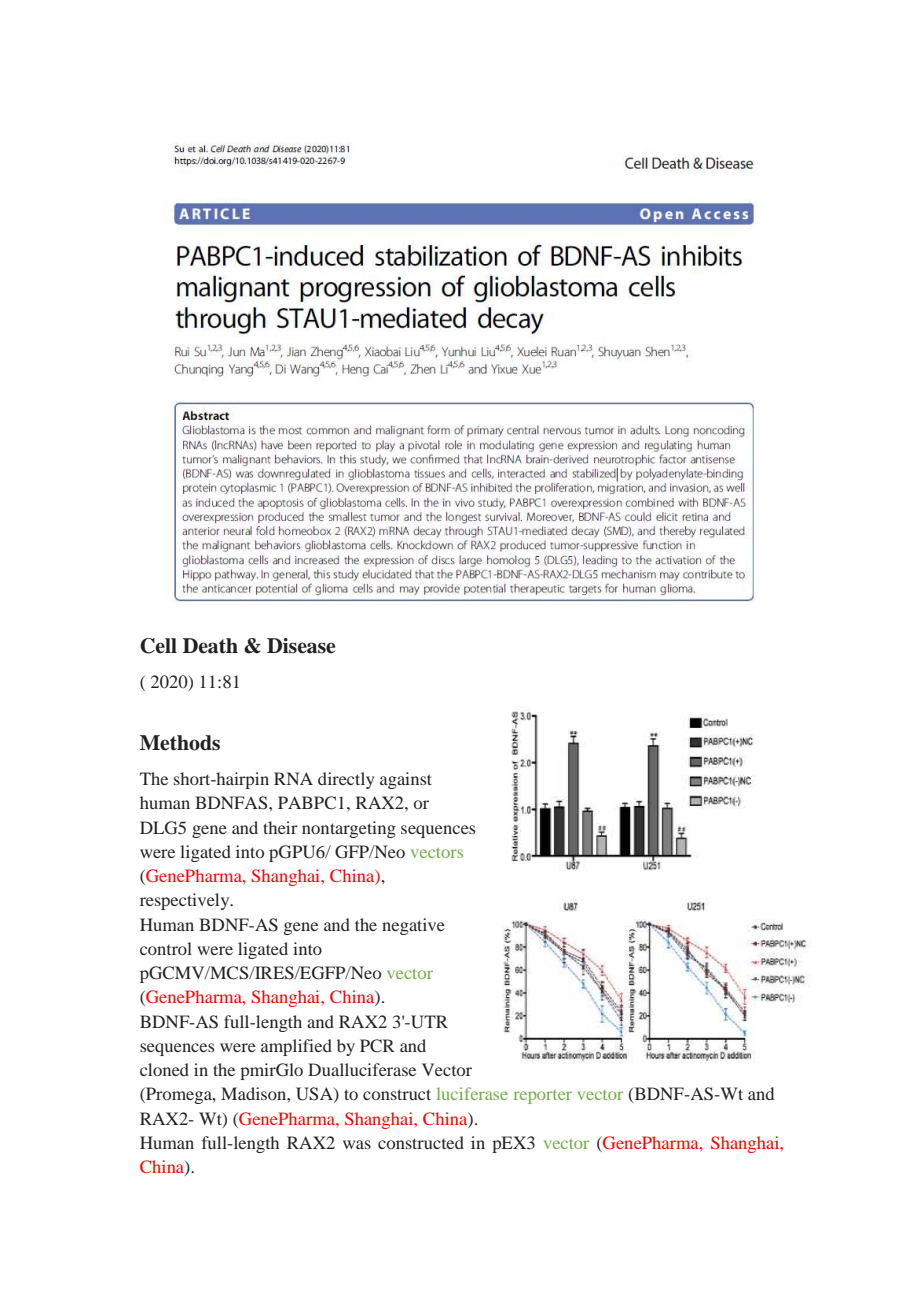 The image size is (924, 1308). I want to click on directly, so click(346, 780).
